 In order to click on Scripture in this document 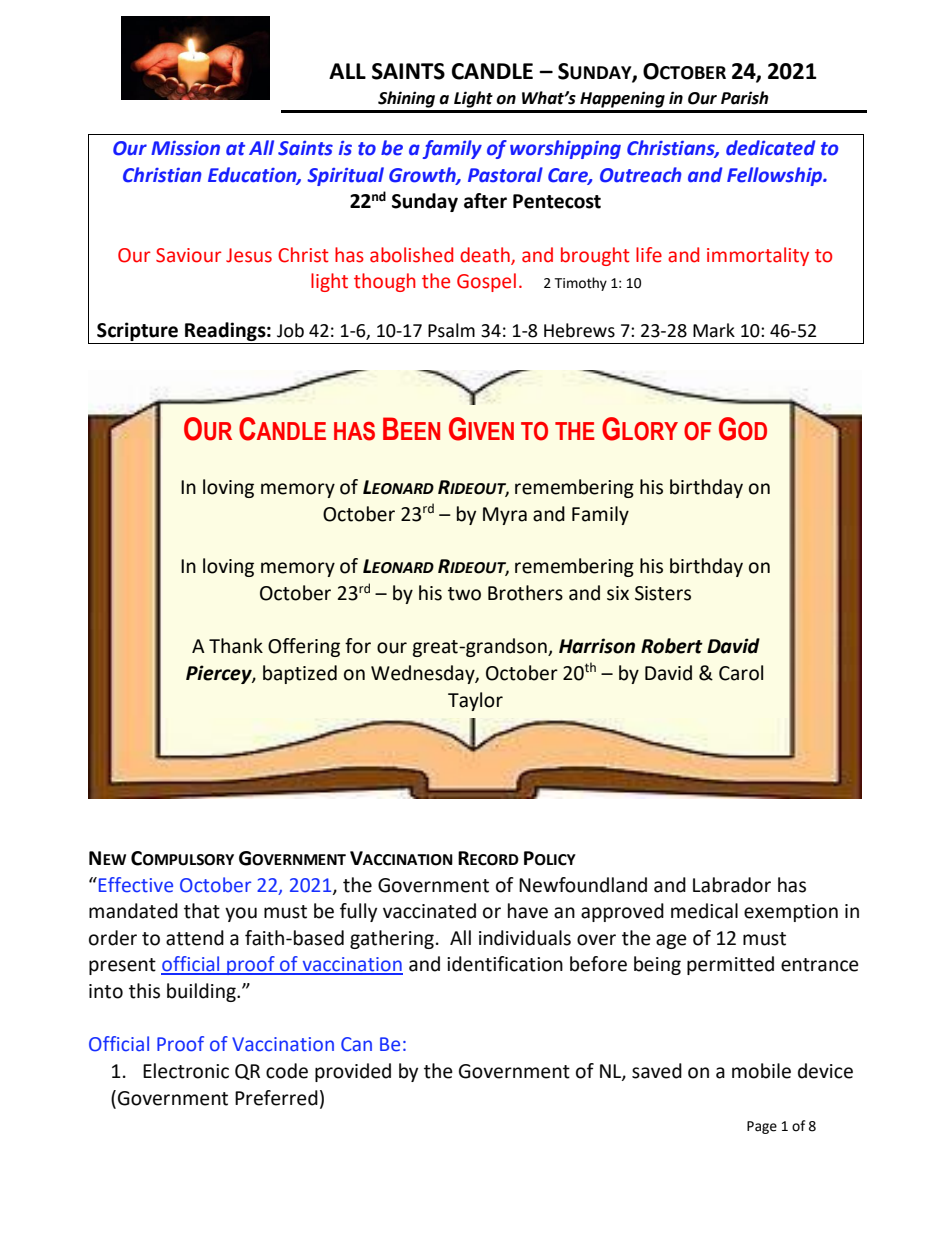, I will do `click(137, 331)`.
